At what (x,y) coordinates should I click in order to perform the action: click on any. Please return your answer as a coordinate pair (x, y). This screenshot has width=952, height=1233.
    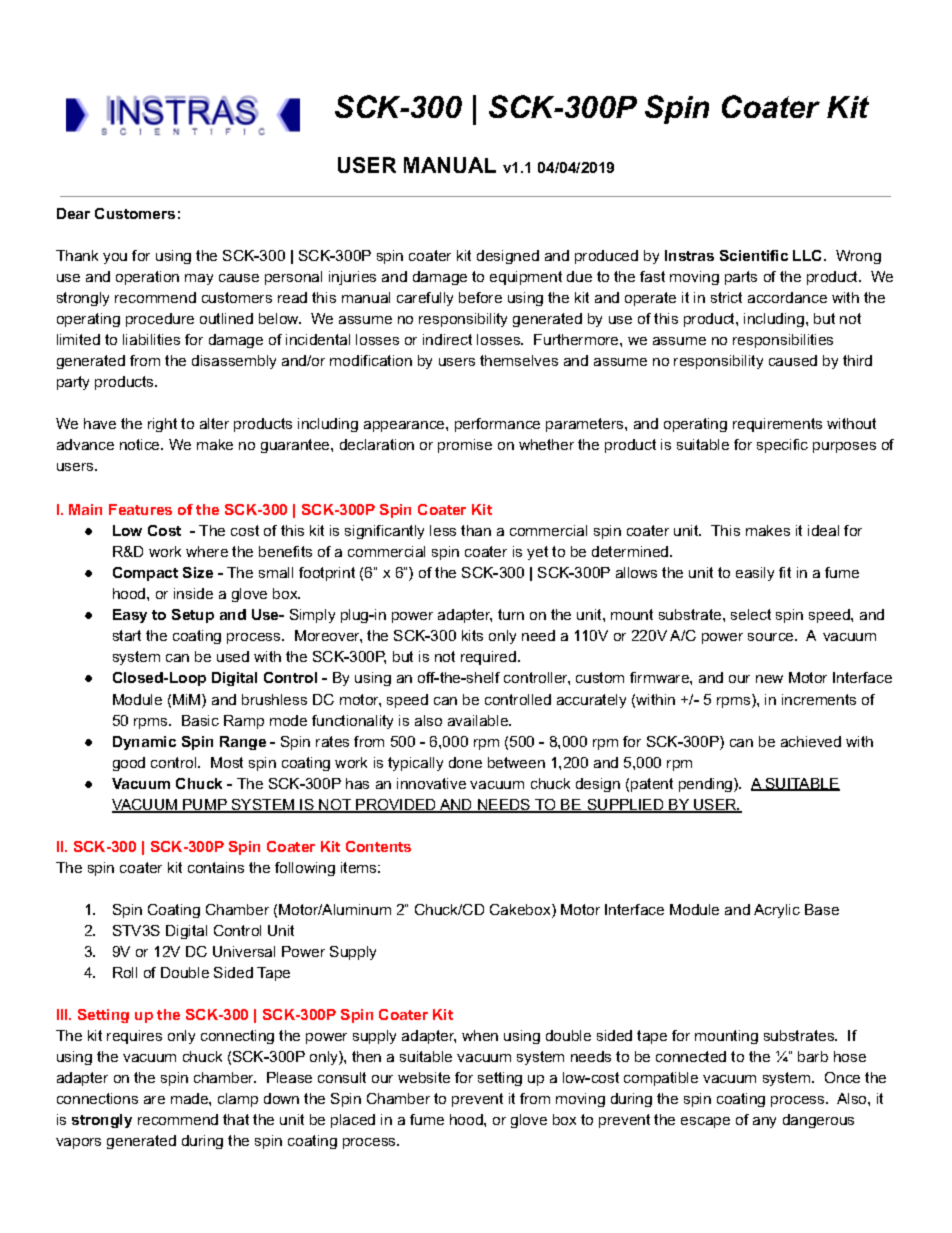
    Looking at the image, I should click on (764, 1122).
